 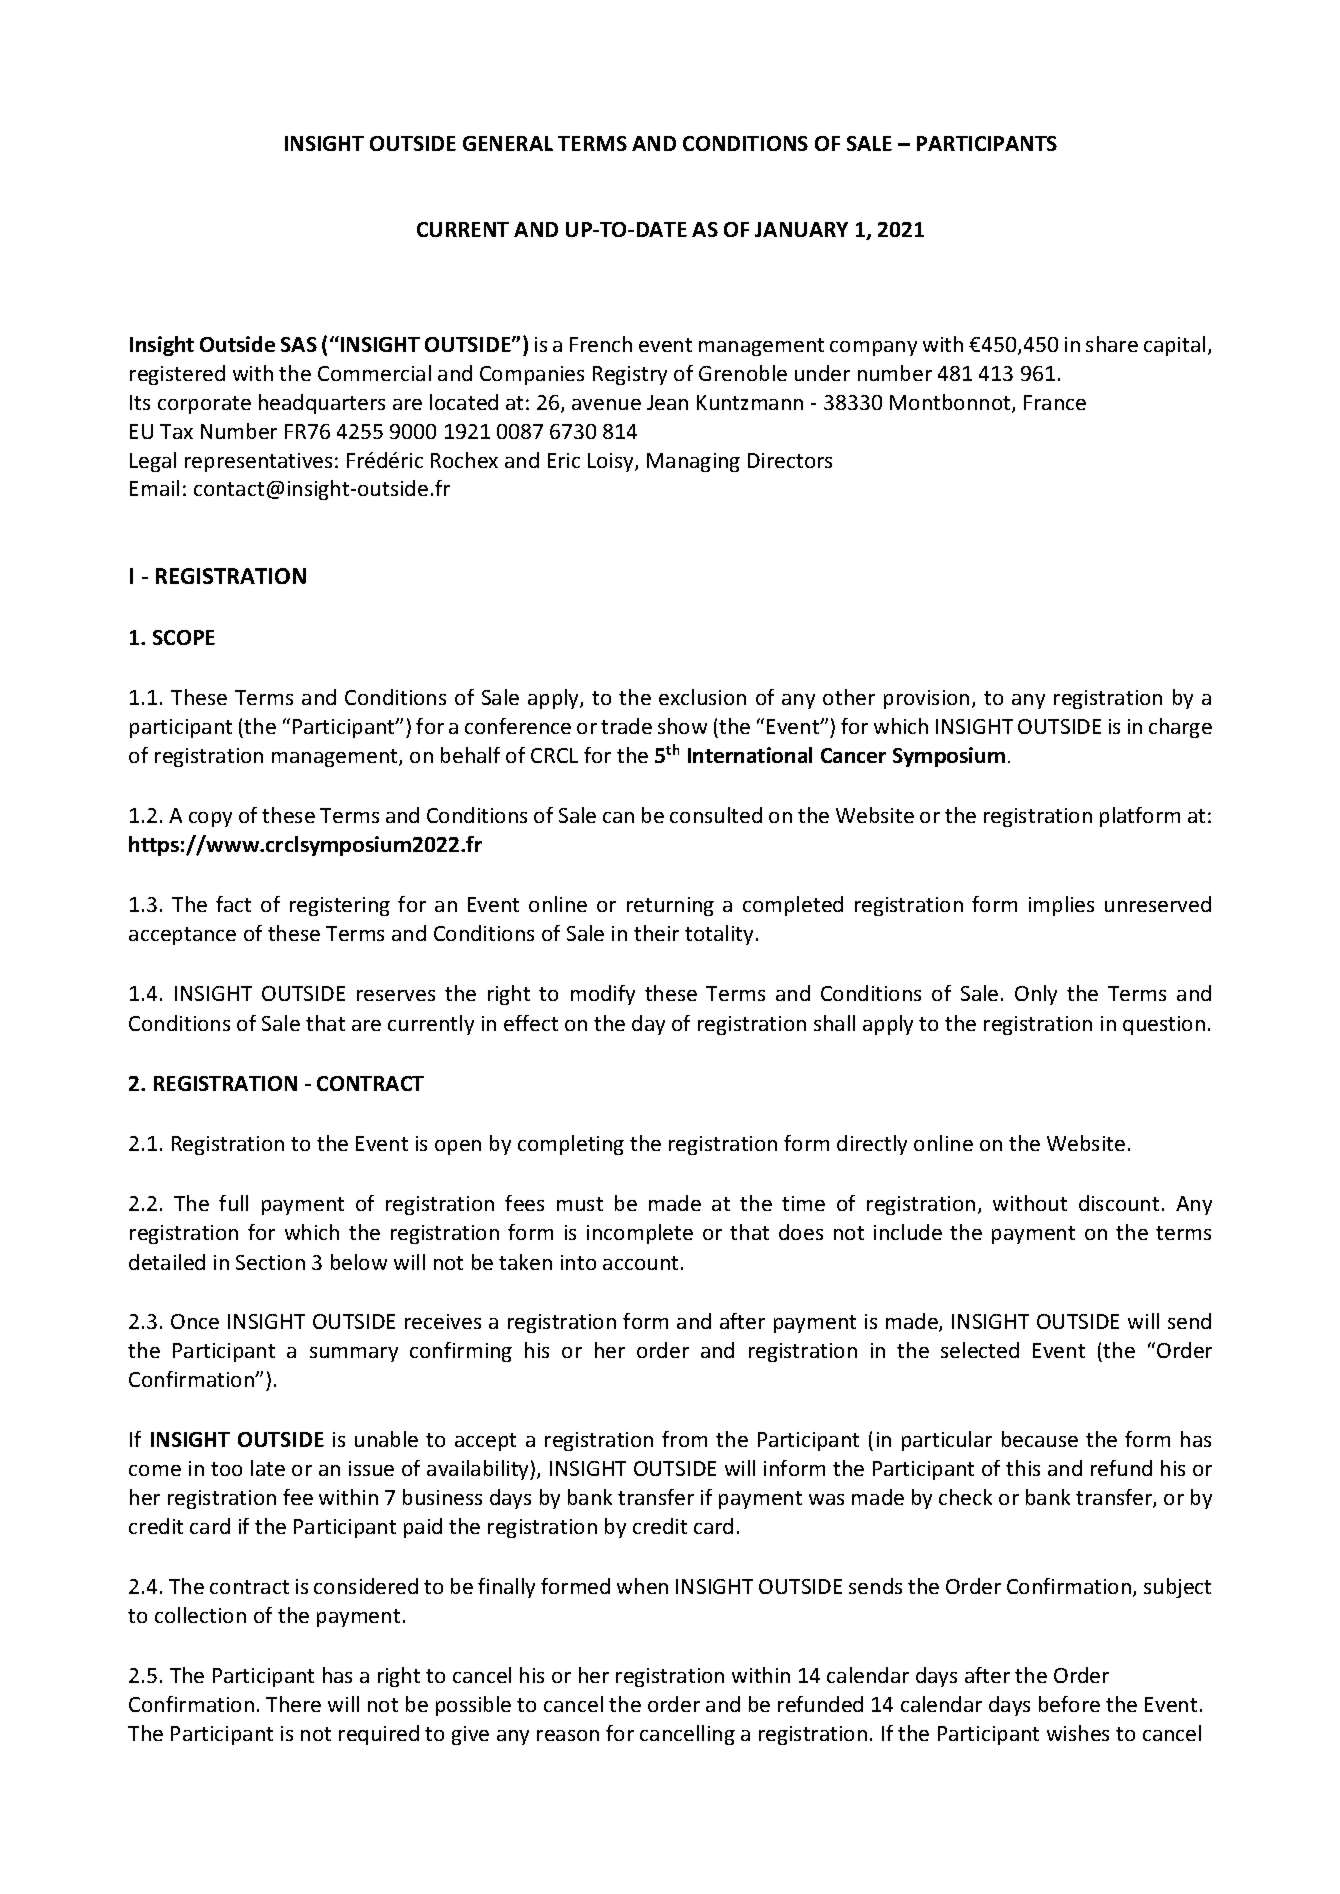 What do you see at coordinates (1036, 995) in the screenshot?
I see `Only` at bounding box center [1036, 995].
